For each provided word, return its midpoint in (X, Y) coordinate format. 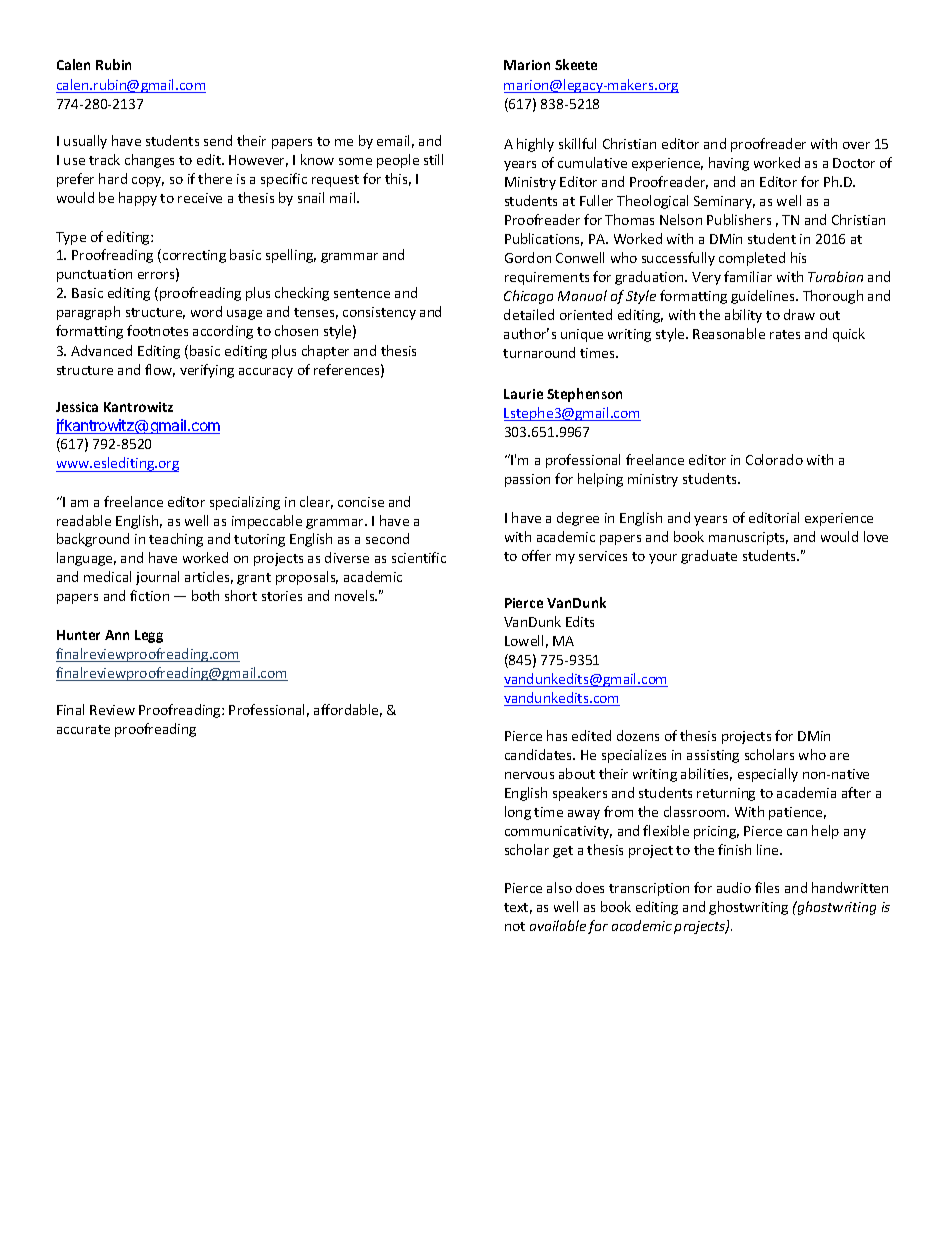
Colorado (774, 459)
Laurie (523, 394)
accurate (83, 729)
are (839, 756)
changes (149, 161)
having (729, 164)
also (559, 887)
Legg (149, 636)
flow (160, 370)
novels (356, 595)
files (767, 887)
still (433, 159)
